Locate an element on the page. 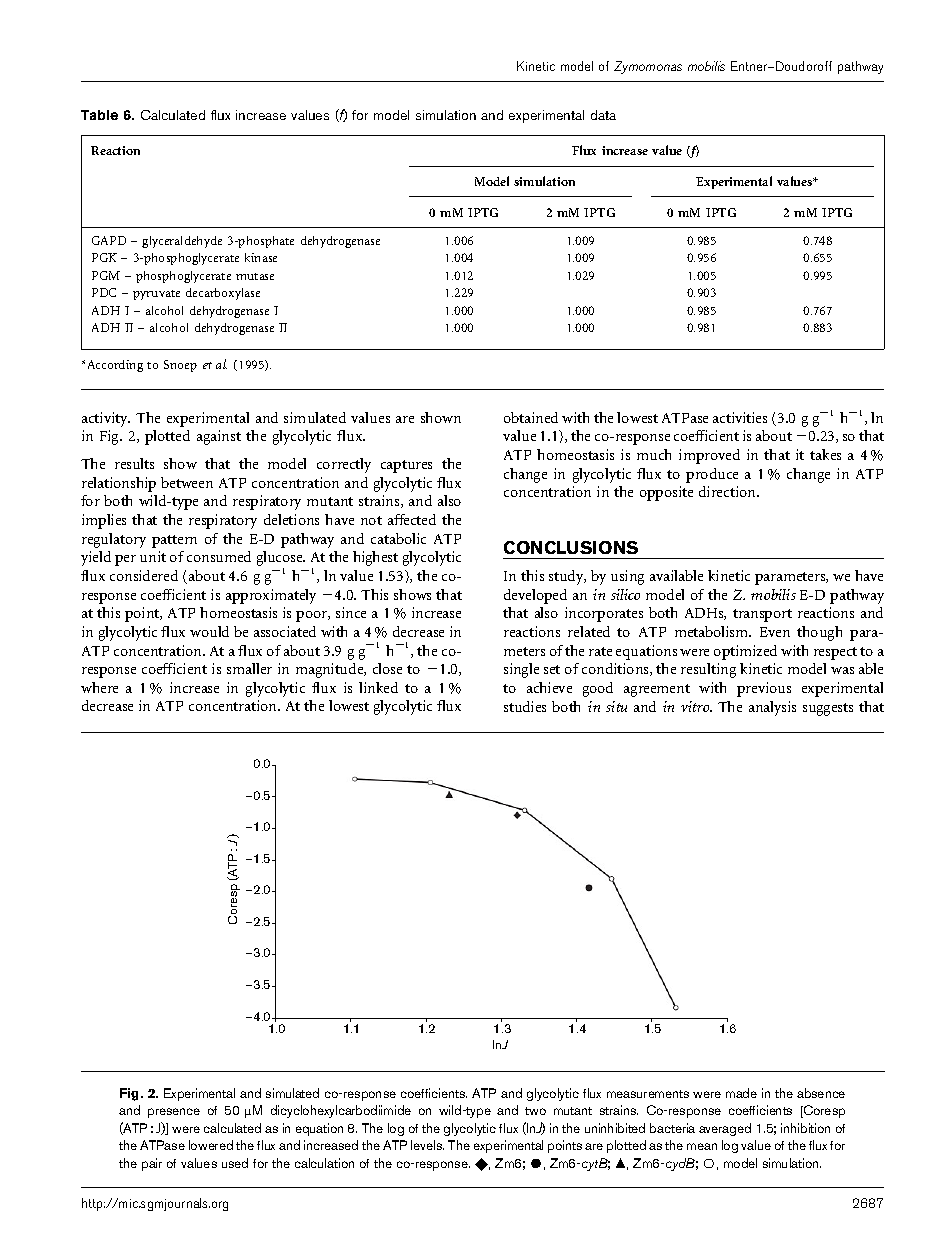 This page has width=952, height=1251. kinase is located at coordinates (261, 257).
